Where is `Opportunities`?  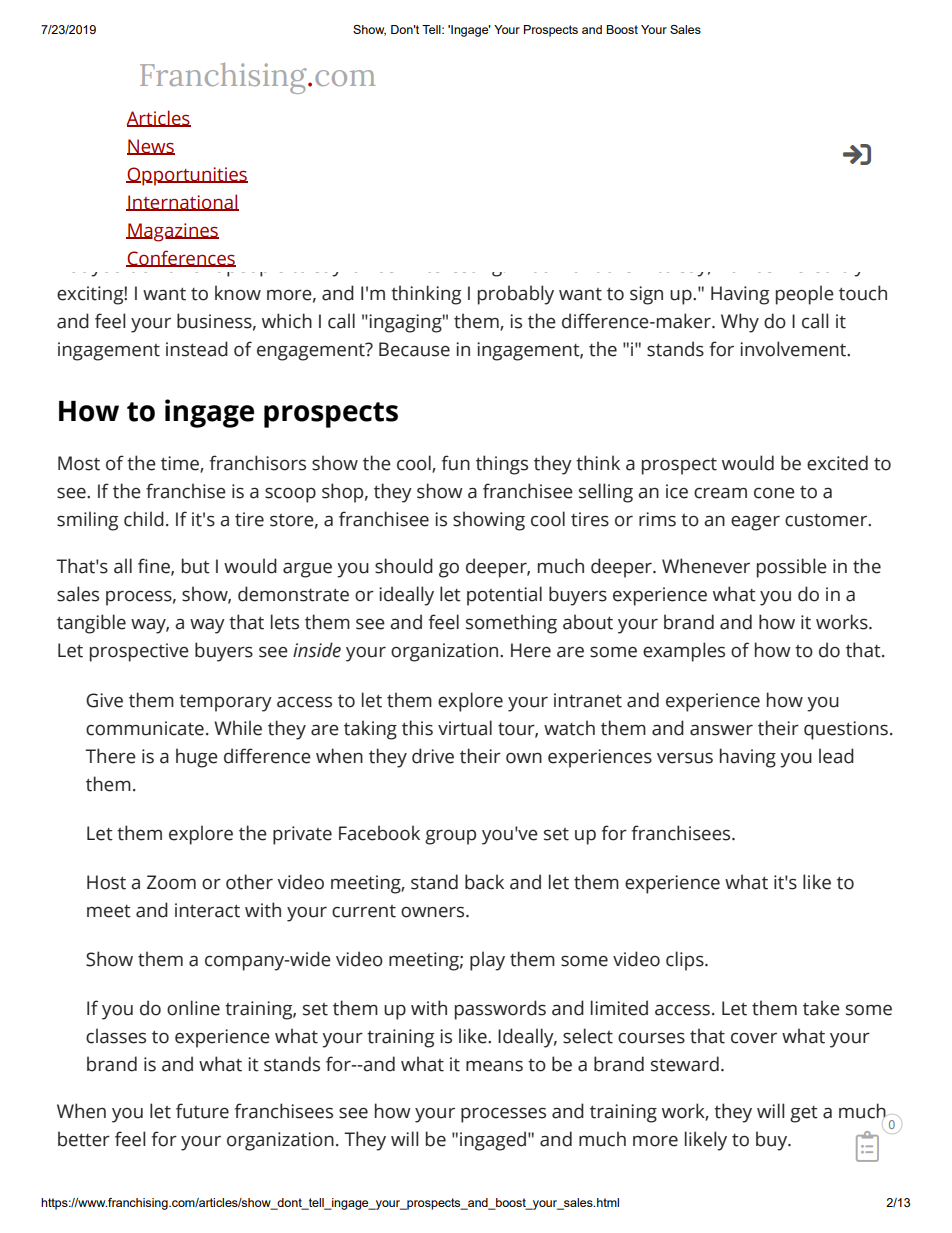
Opportunities is located at coordinates (187, 176).
